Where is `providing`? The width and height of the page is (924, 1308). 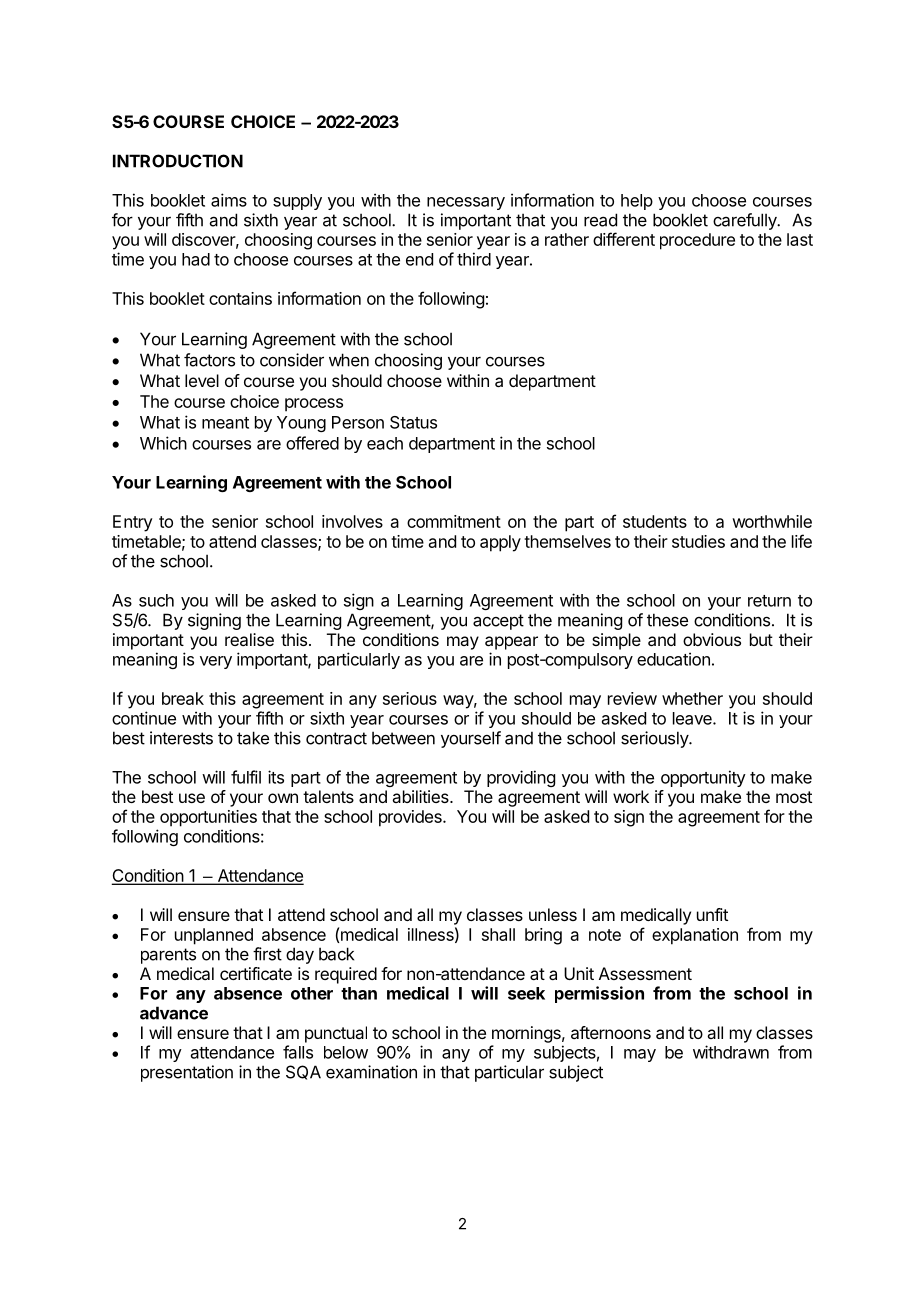
providing is located at coordinates (521, 778).
